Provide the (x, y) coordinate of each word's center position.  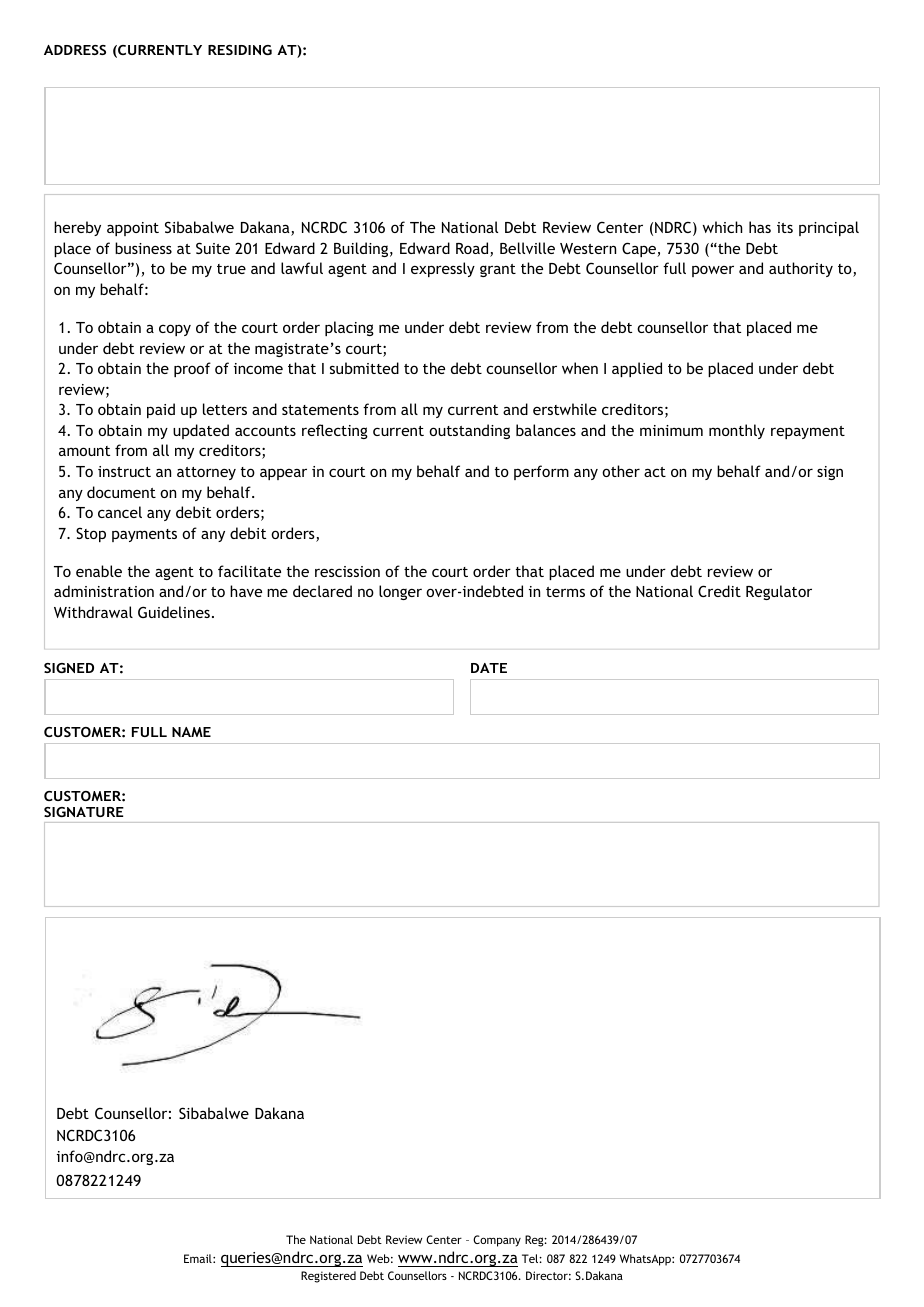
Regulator (779, 592)
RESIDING (240, 50)
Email (199, 1258)
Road (473, 249)
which (722, 227)
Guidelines (174, 612)
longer (400, 592)
